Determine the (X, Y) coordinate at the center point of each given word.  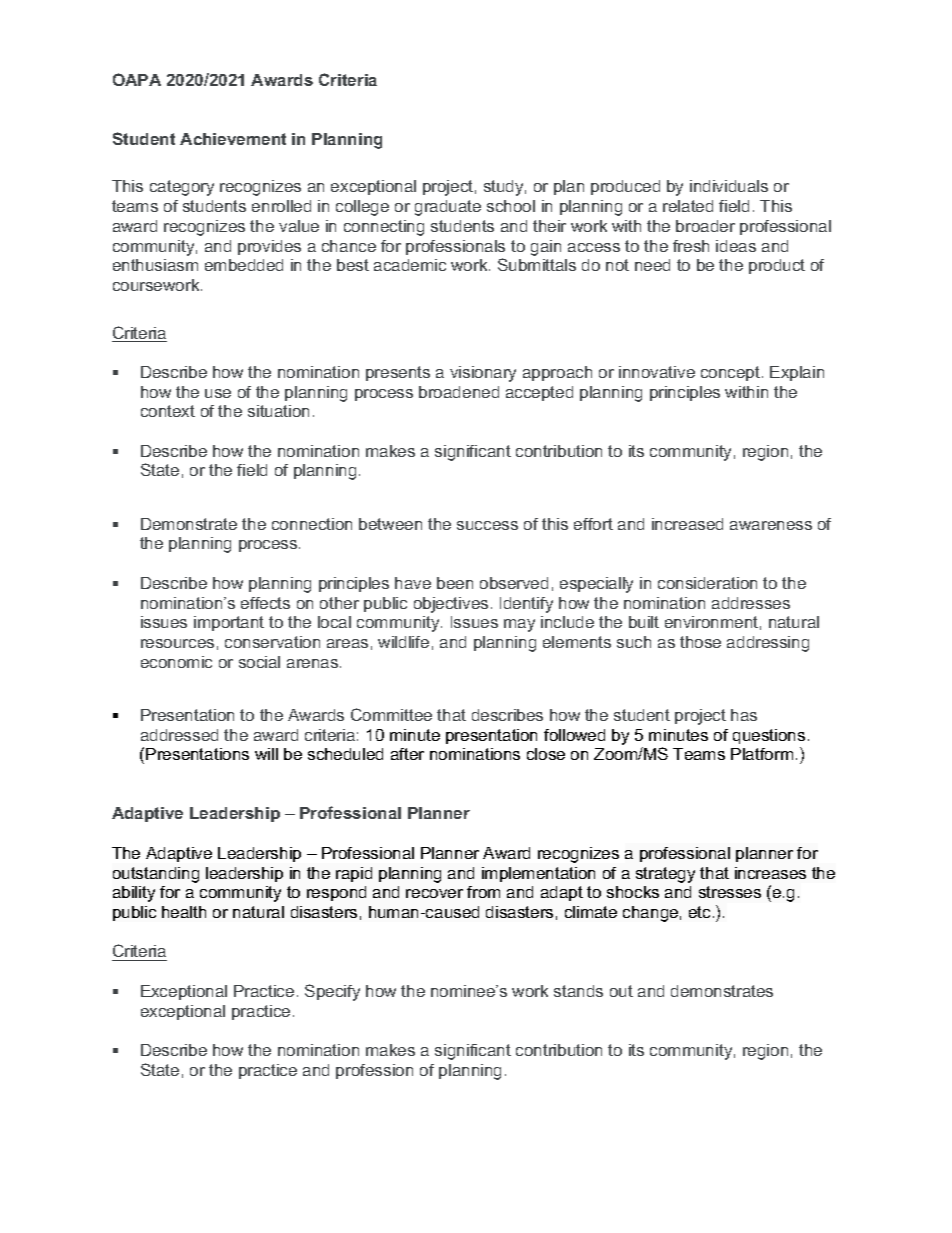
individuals (729, 186)
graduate (448, 208)
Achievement (233, 139)
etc (701, 912)
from (483, 892)
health (184, 912)
